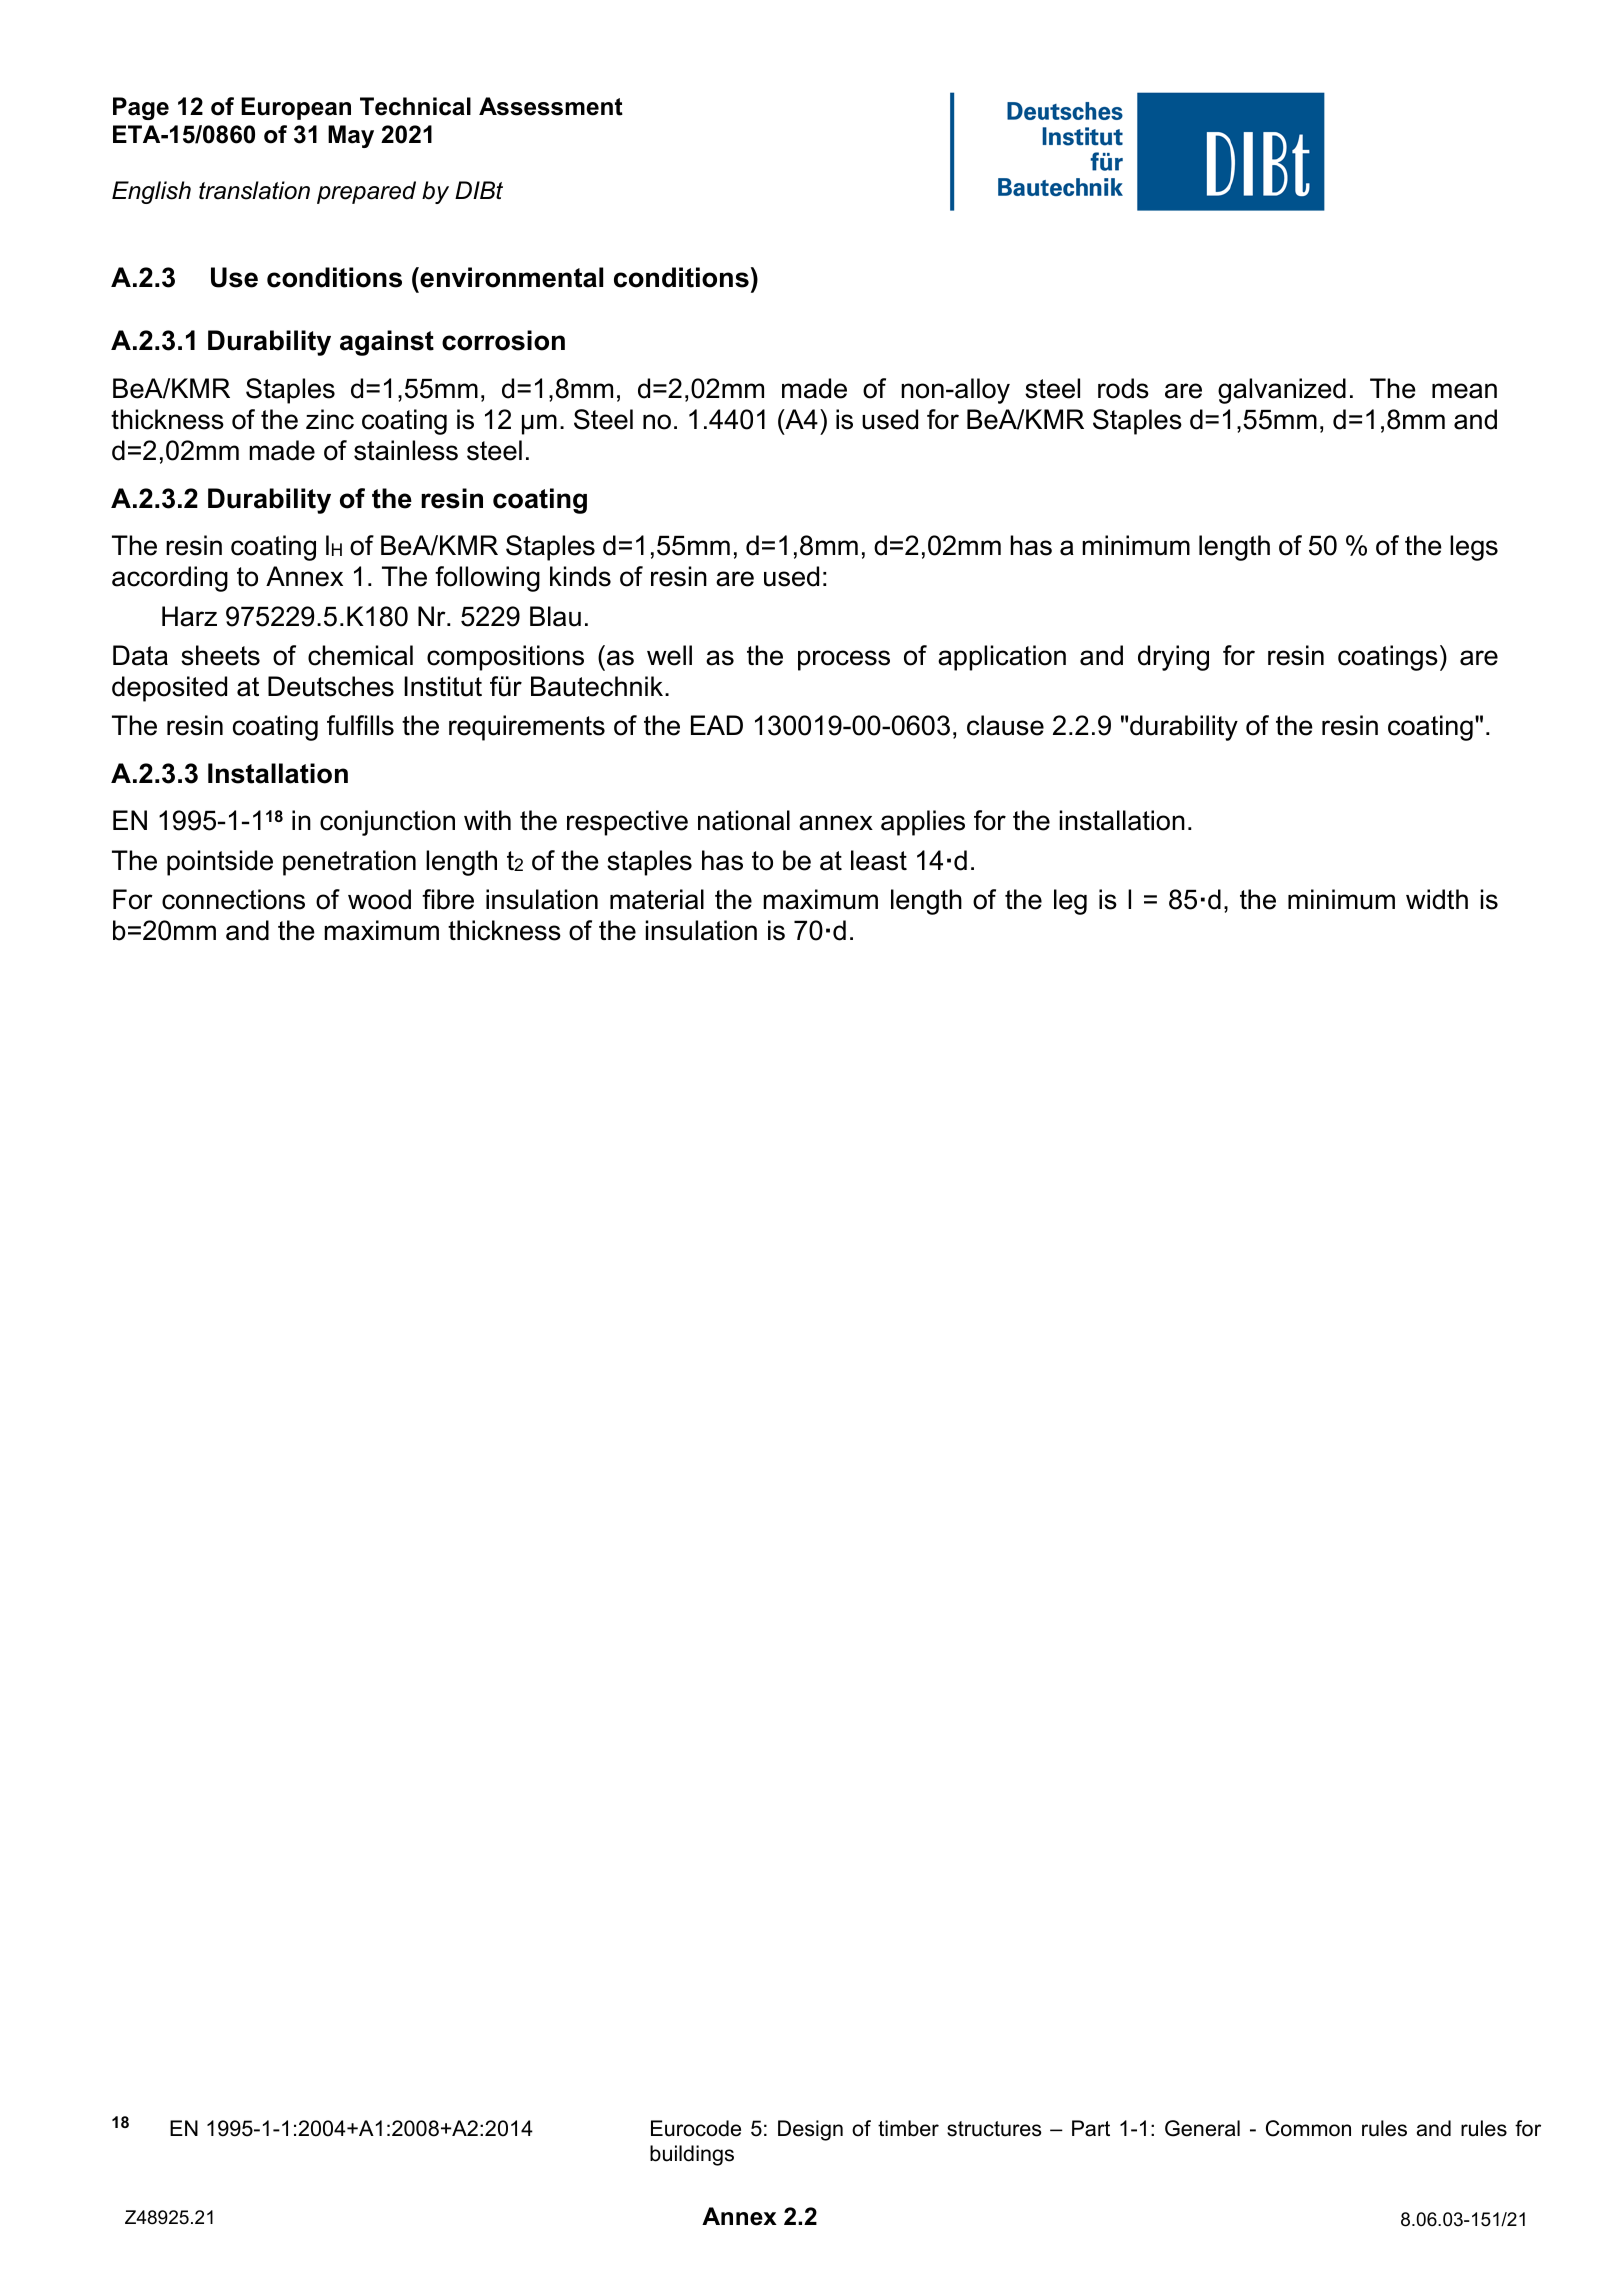 Image resolution: width=1614 pixels, height=2284 pixels. Describe the element at coordinates (692, 2155) in the page. I see `buildings` at that location.
